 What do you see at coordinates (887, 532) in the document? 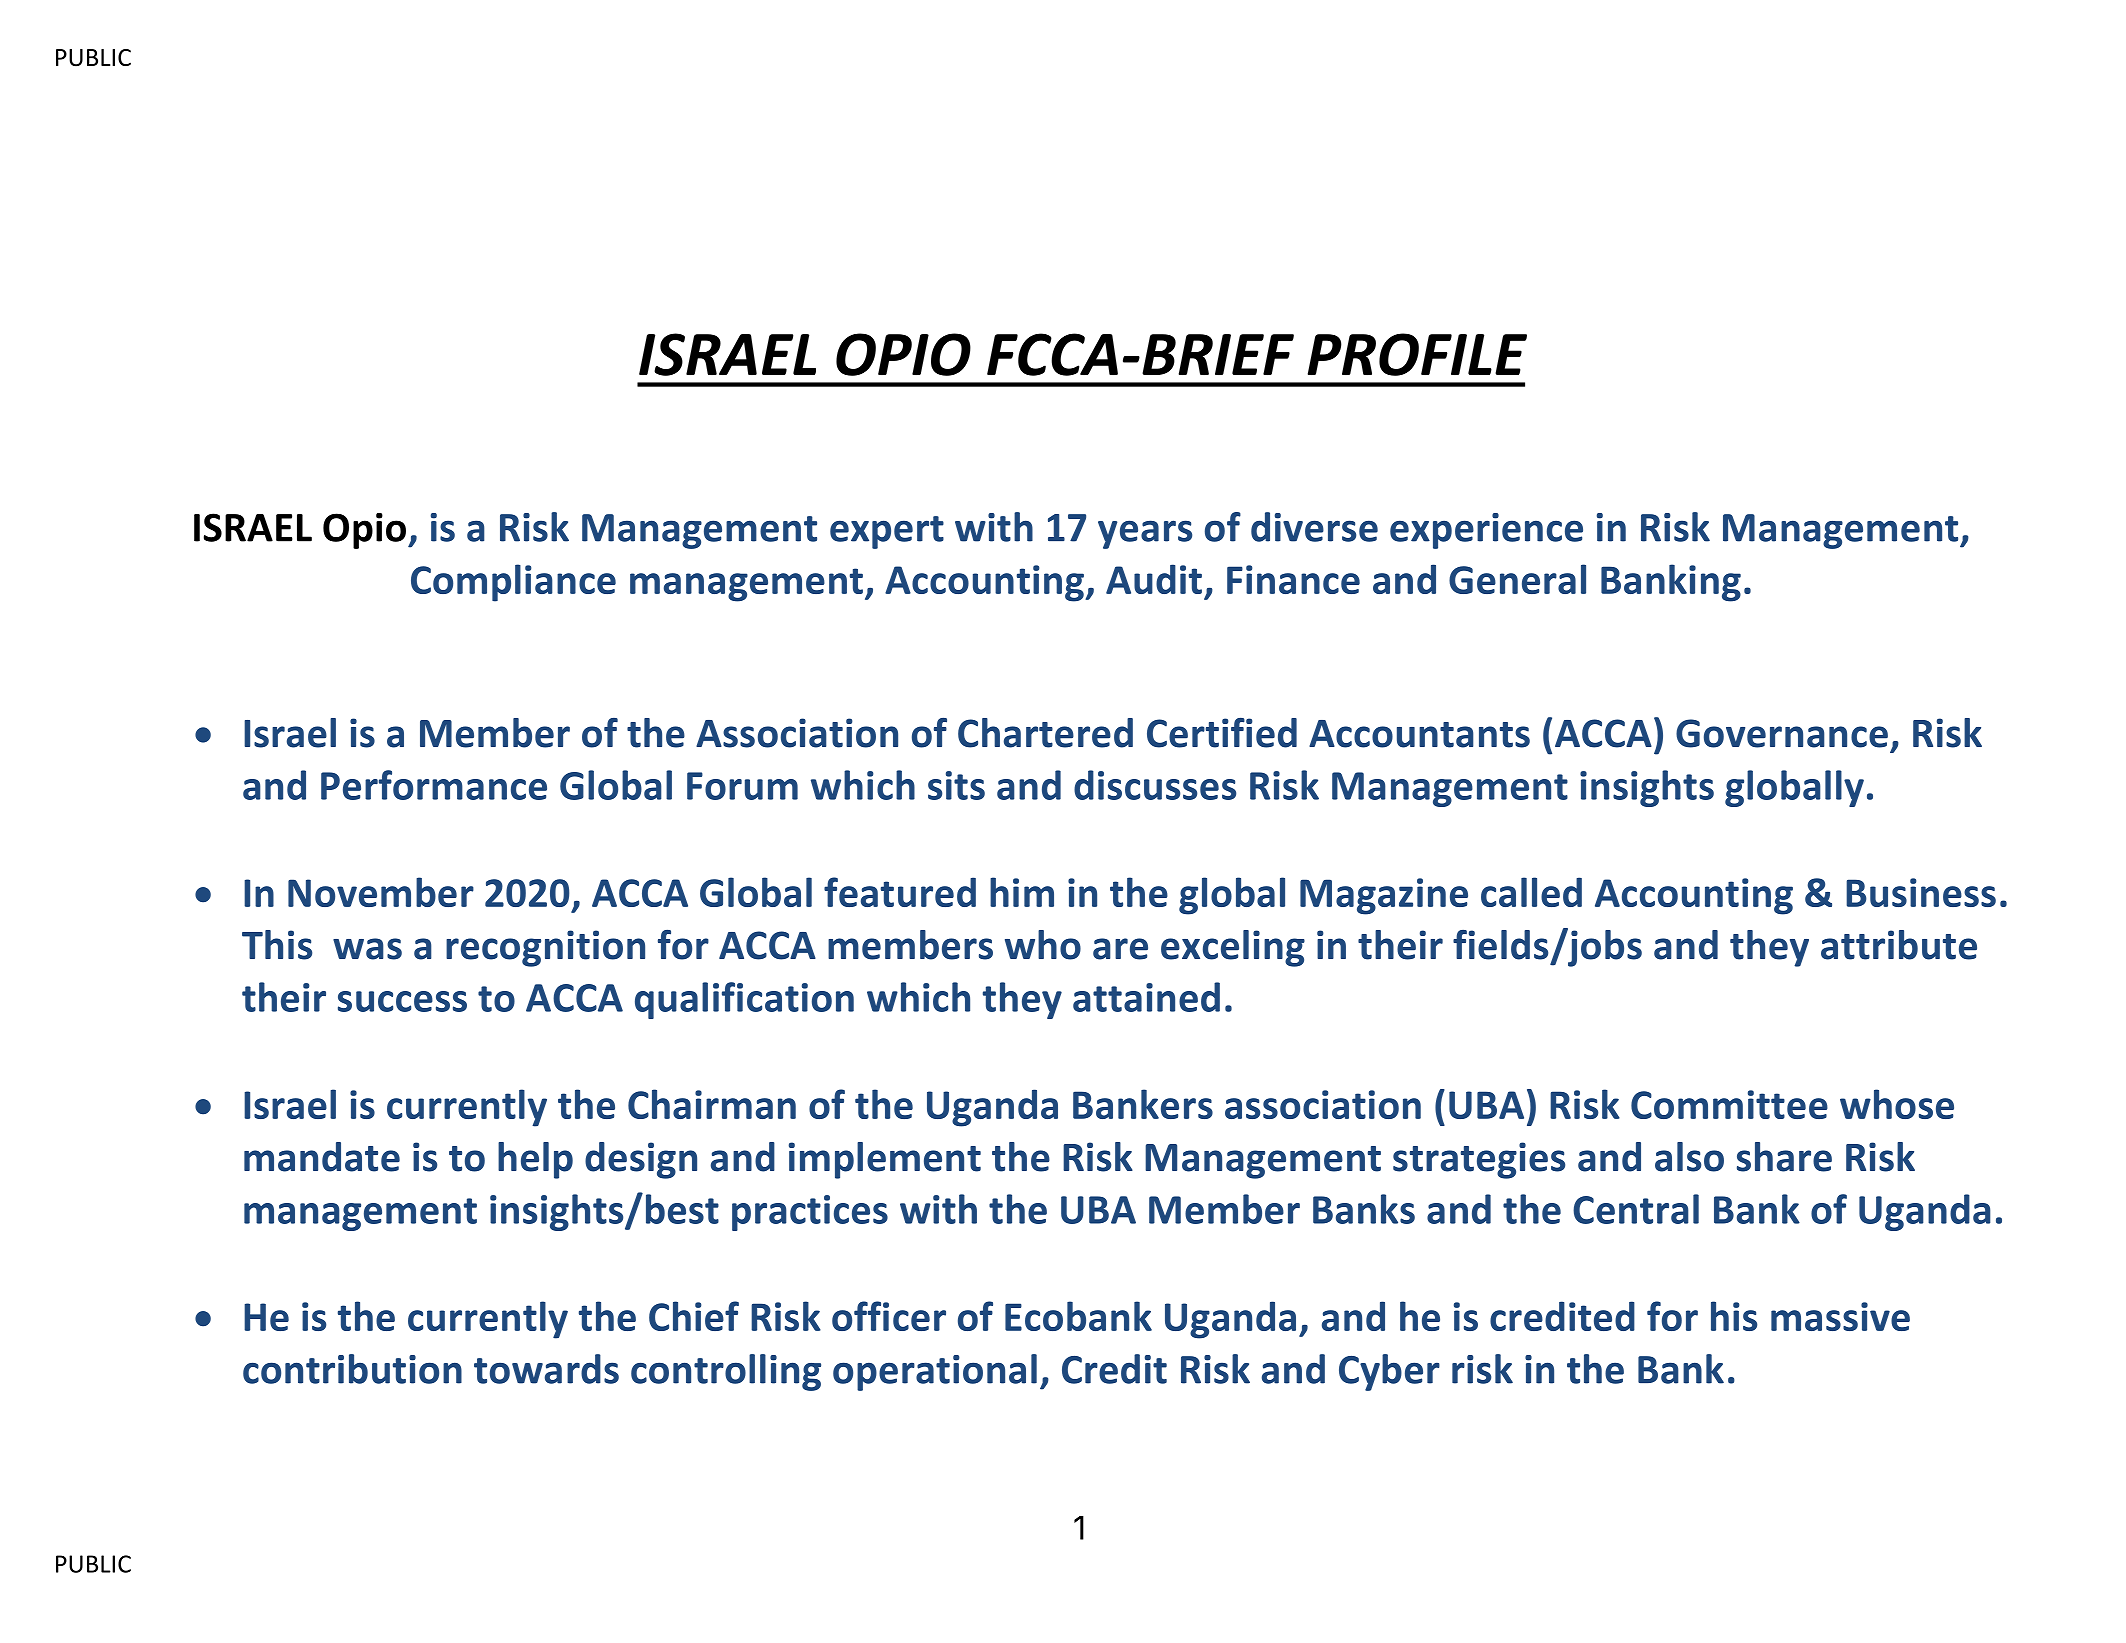
I see `expert` at bounding box center [887, 532].
